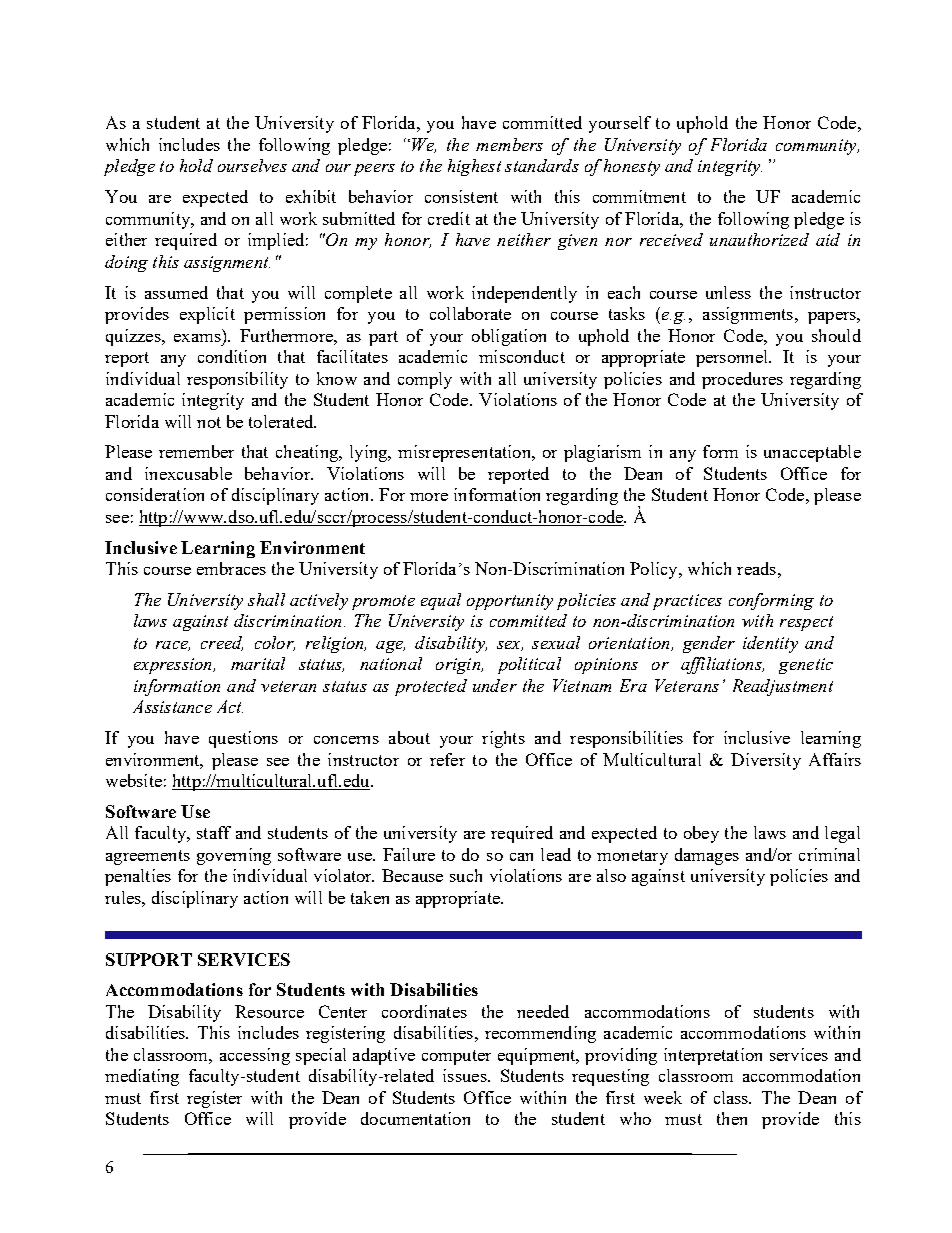 The height and width of the page is (1233, 952). I want to click on accessing, so click(255, 1056).
